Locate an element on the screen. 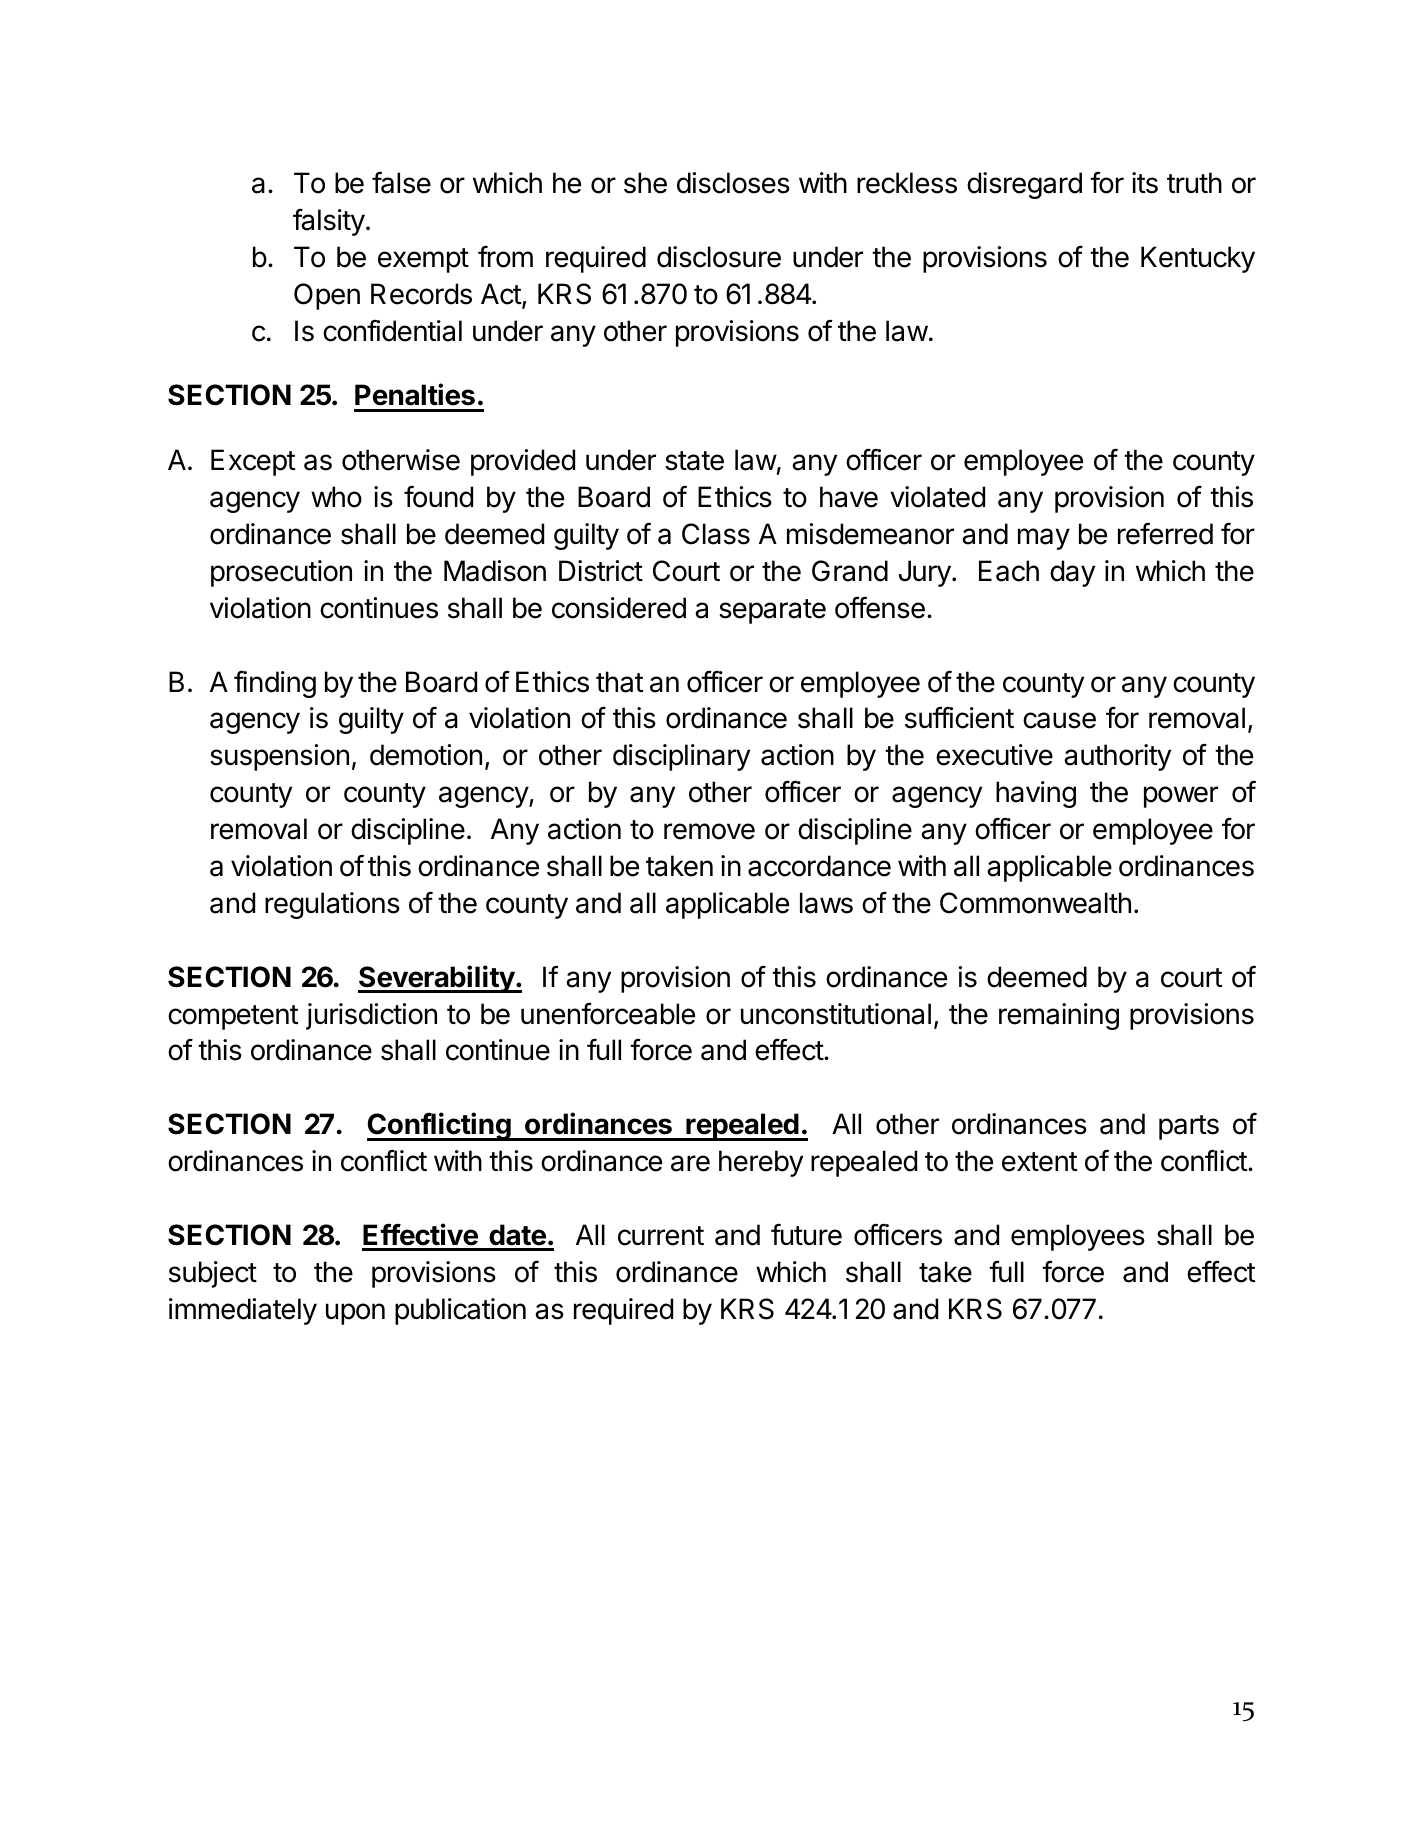 The height and width of the screenshot is (1841, 1422). finding is located at coordinates (275, 684).
